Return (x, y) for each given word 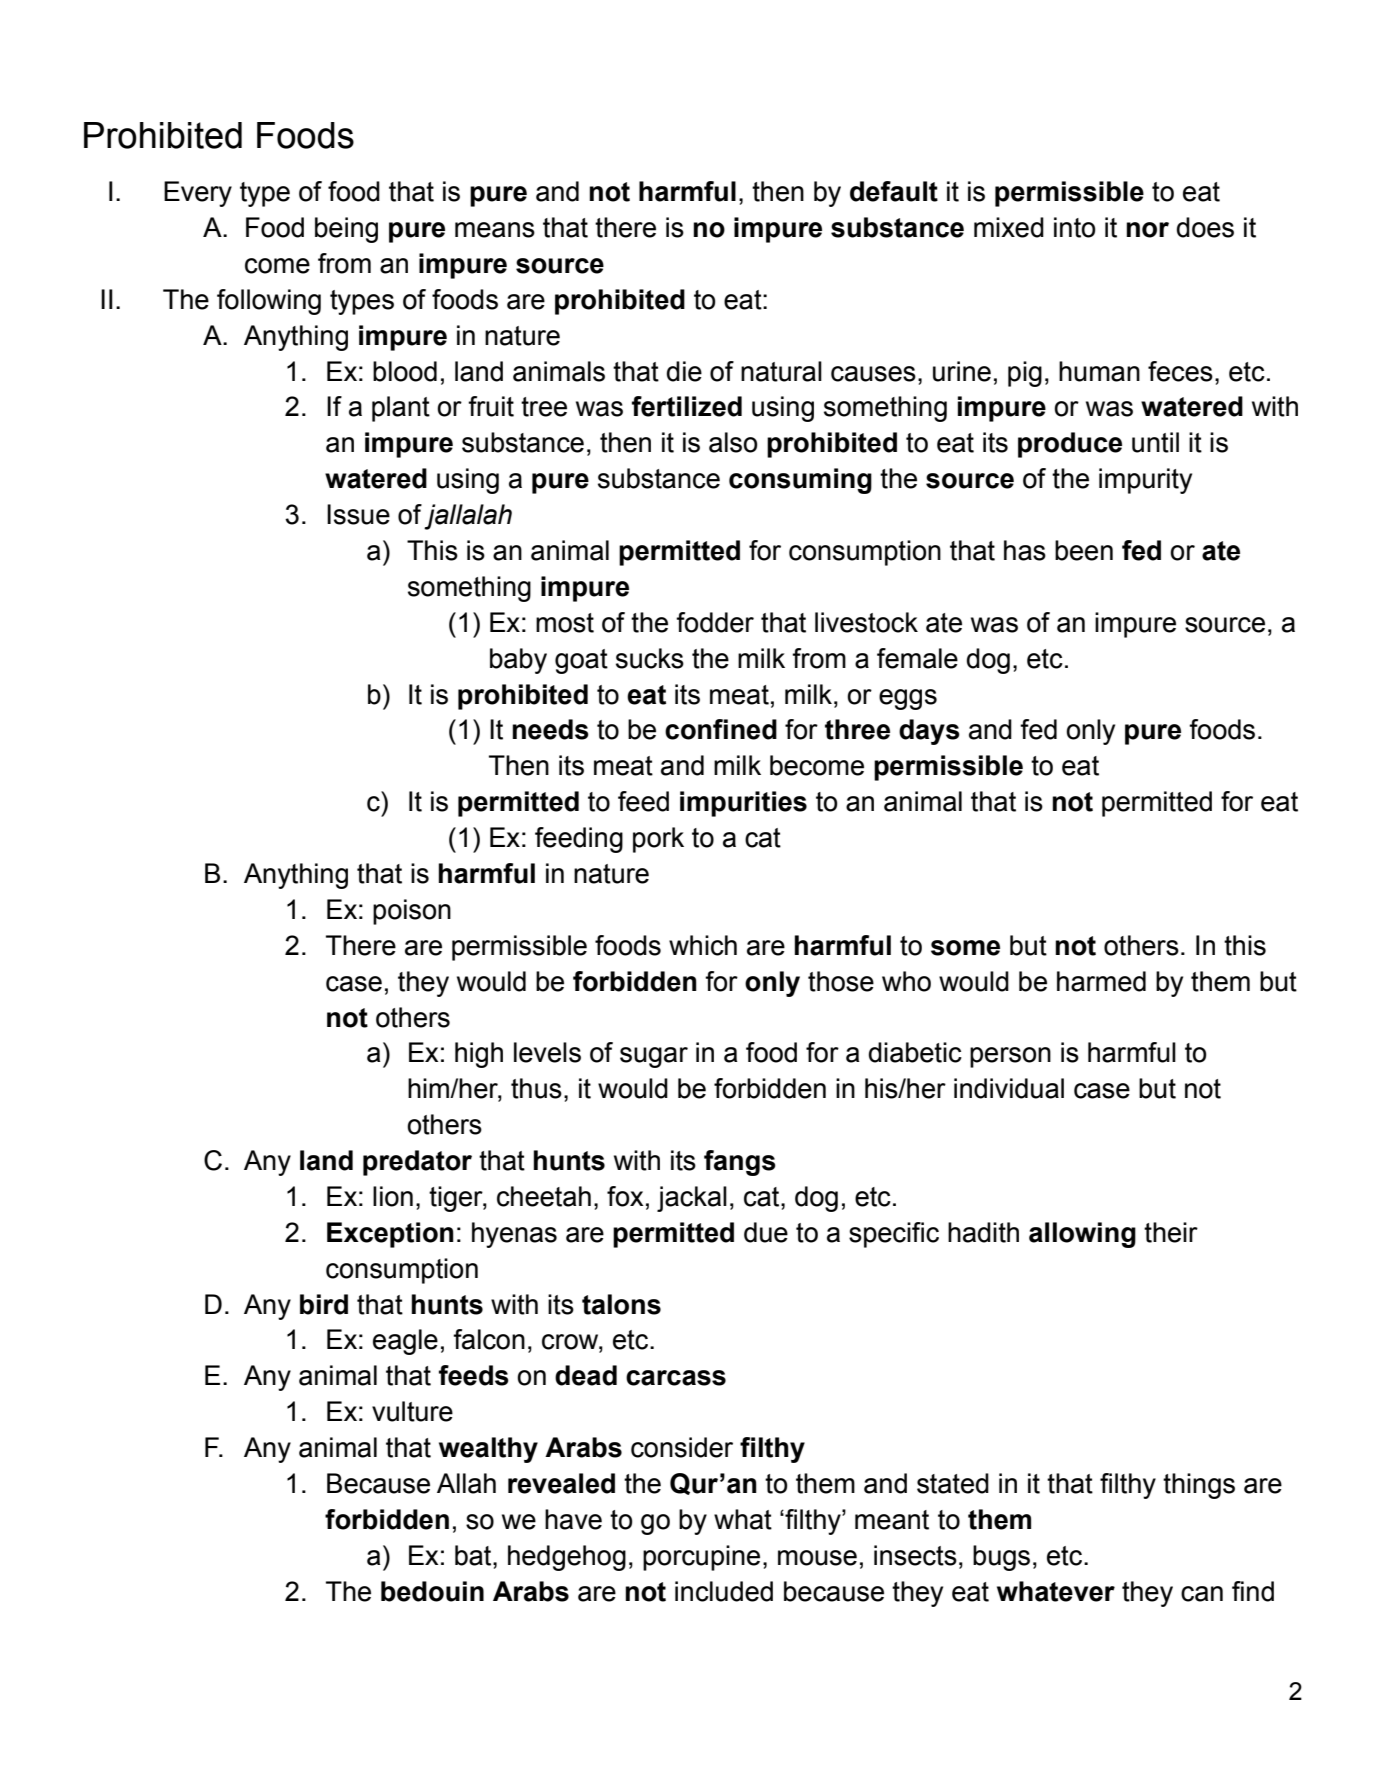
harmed (1101, 981)
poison (412, 912)
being (346, 230)
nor (1147, 230)
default (894, 191)
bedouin (432, 1591)
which (703, 945)
